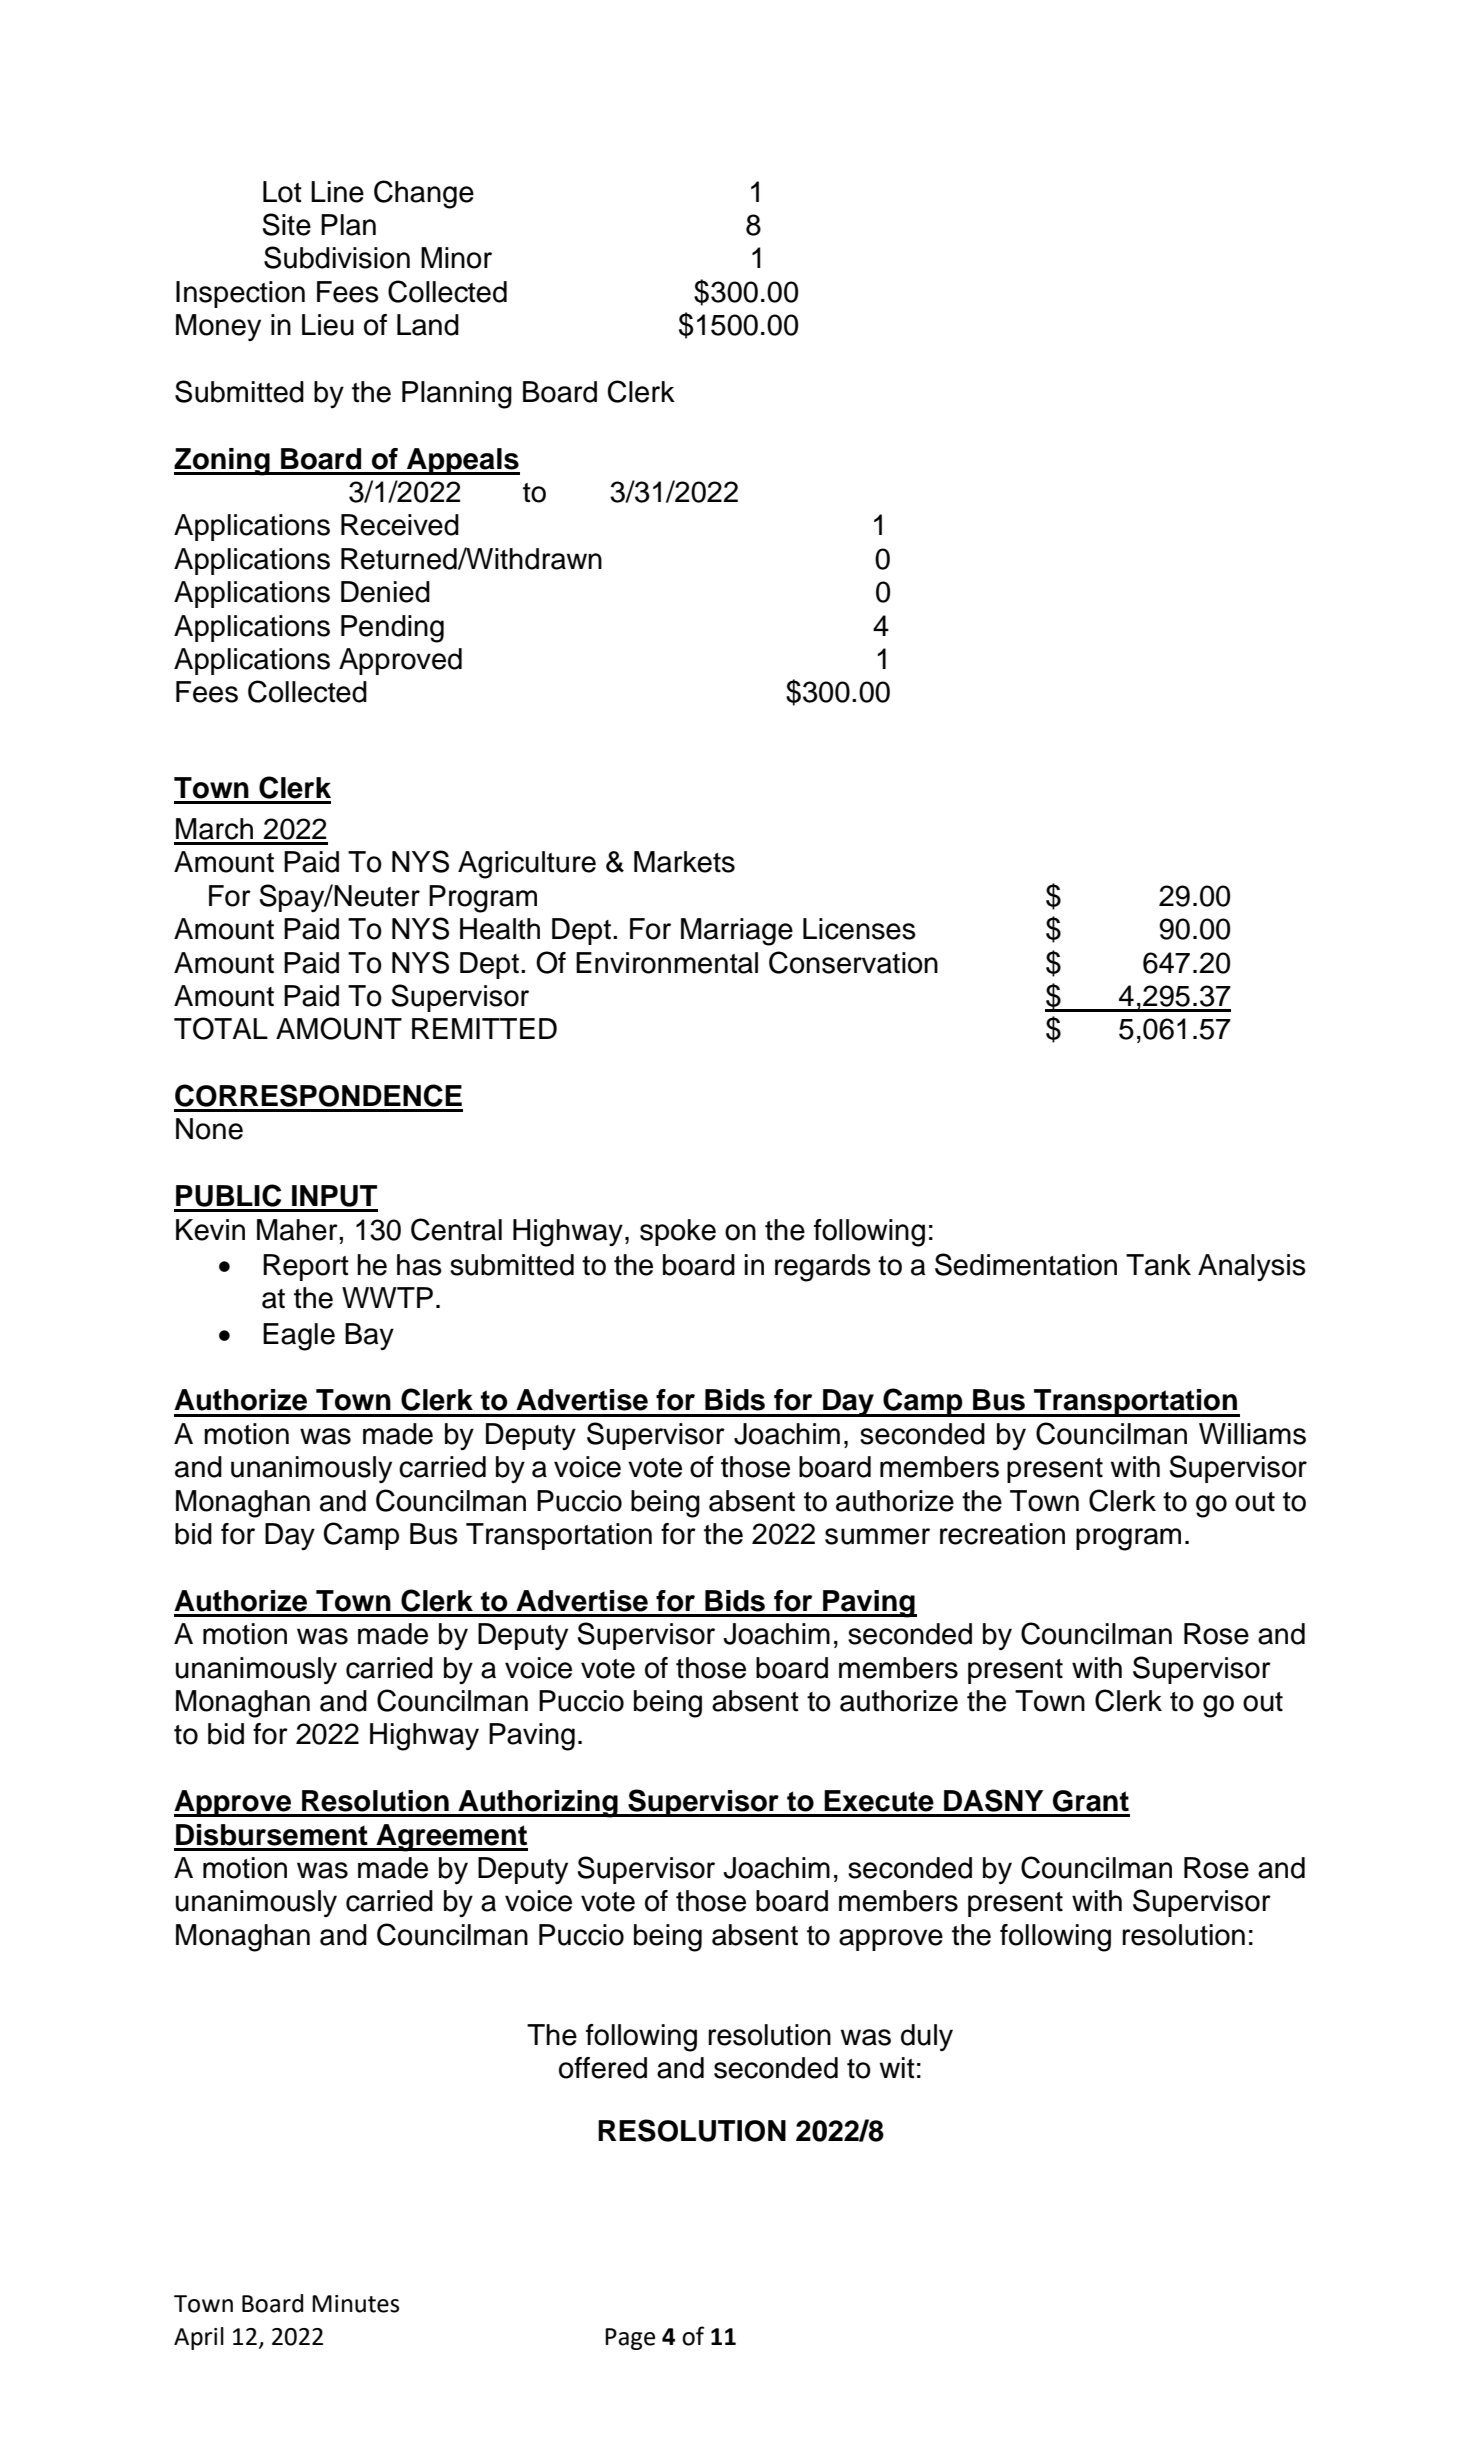 The height and width of the page is (2439, 1481). I want to click on Minutes, so click(355, 2304).
